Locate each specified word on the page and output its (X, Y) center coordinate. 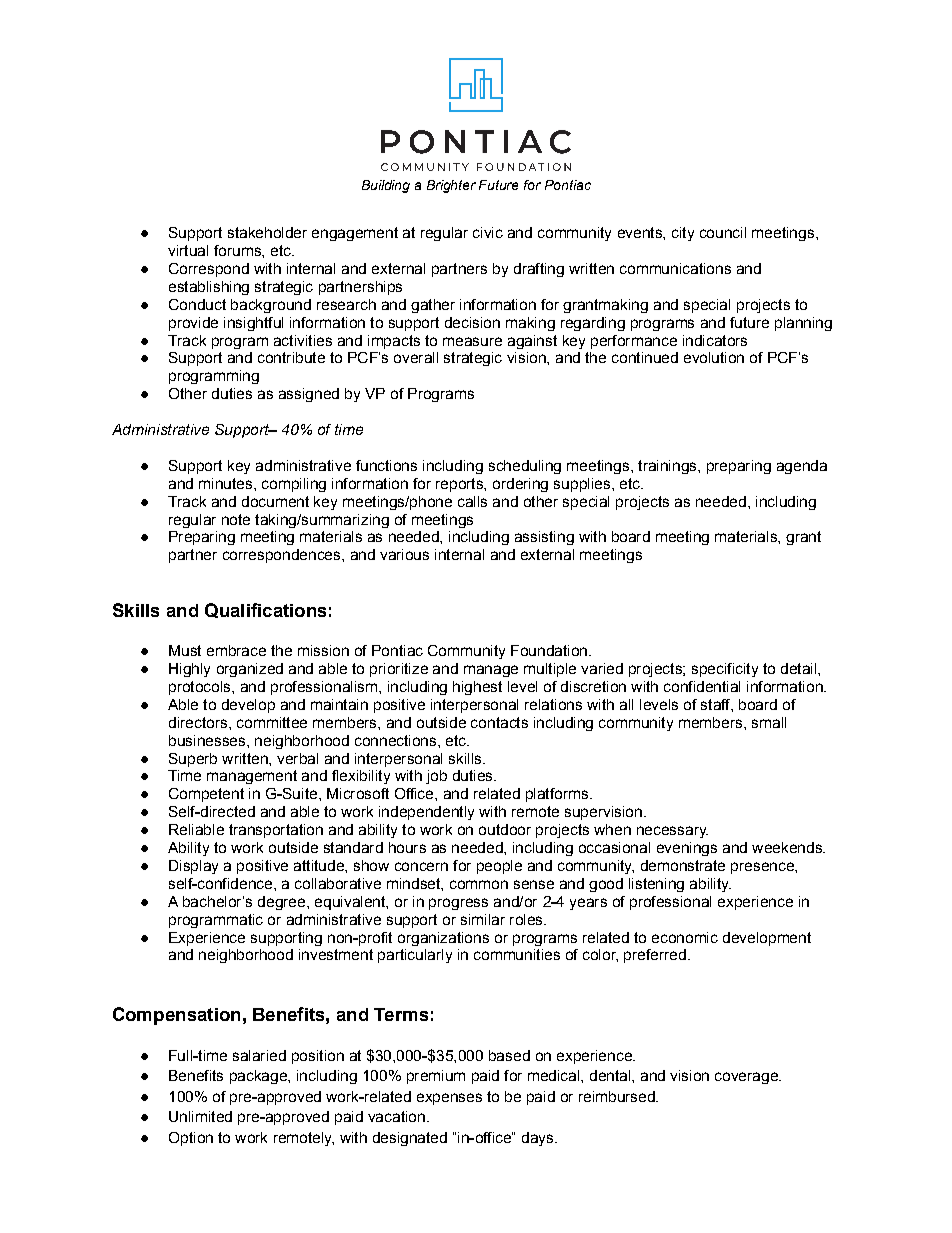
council (723, 232)
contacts (499, 722)
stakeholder (267, 232)
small (769, 722)
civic (488, 232)
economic (685, 937)
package (259, 1077)
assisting (544, 538)
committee (272, 722)
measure (472, 341)
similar (483, 919)
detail (798, 668)
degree (283, 903)
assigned (309, 395)
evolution (714, 357)
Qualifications (265, 610)
